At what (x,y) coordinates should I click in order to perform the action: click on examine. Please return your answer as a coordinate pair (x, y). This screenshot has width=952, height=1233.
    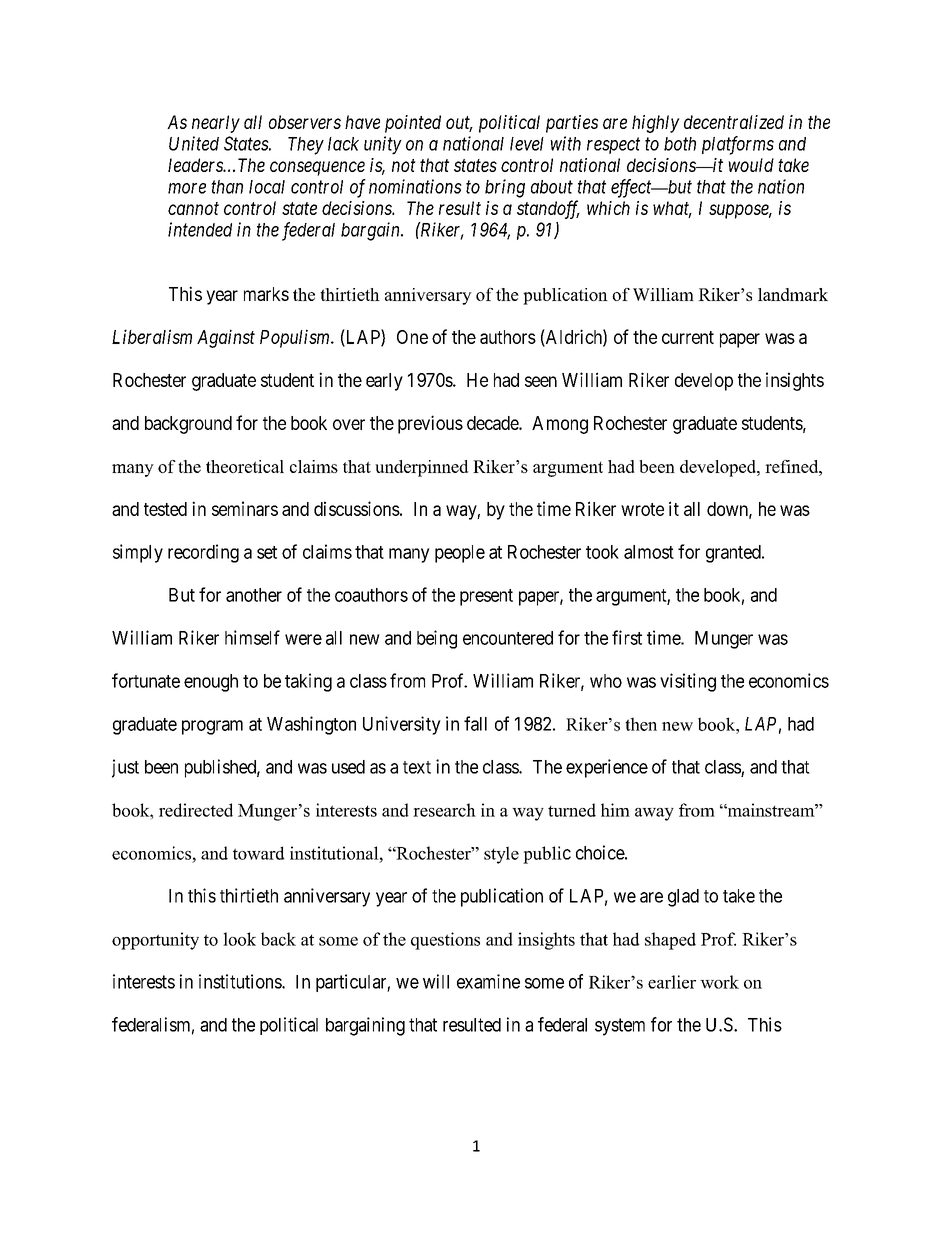
    Looking at the image, I should click on (488, 981).
